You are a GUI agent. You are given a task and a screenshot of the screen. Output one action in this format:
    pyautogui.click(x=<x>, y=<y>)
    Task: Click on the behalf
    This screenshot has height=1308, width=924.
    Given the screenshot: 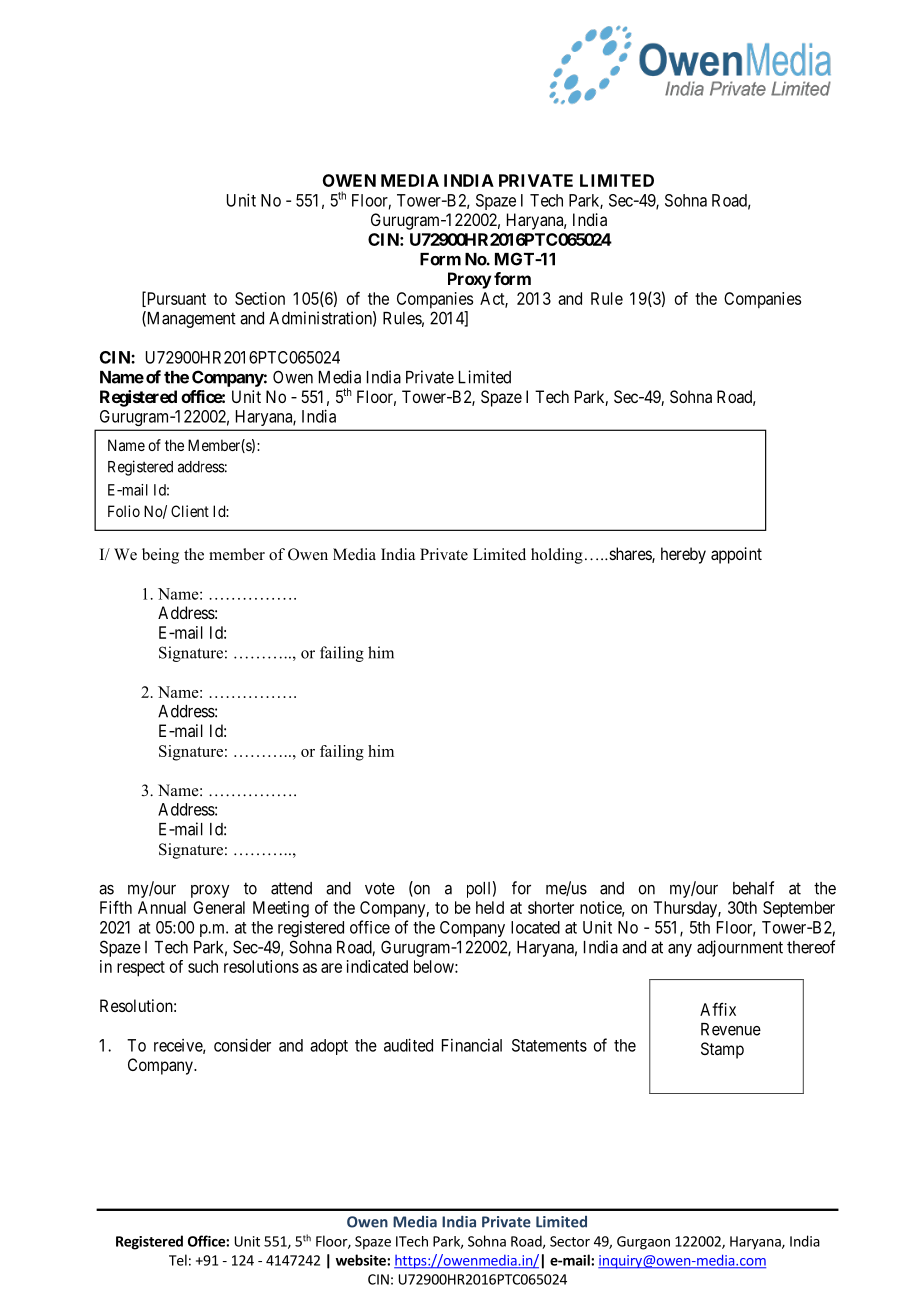 What is the action you would take?
    pyautogui.click(x=753, y=888)
